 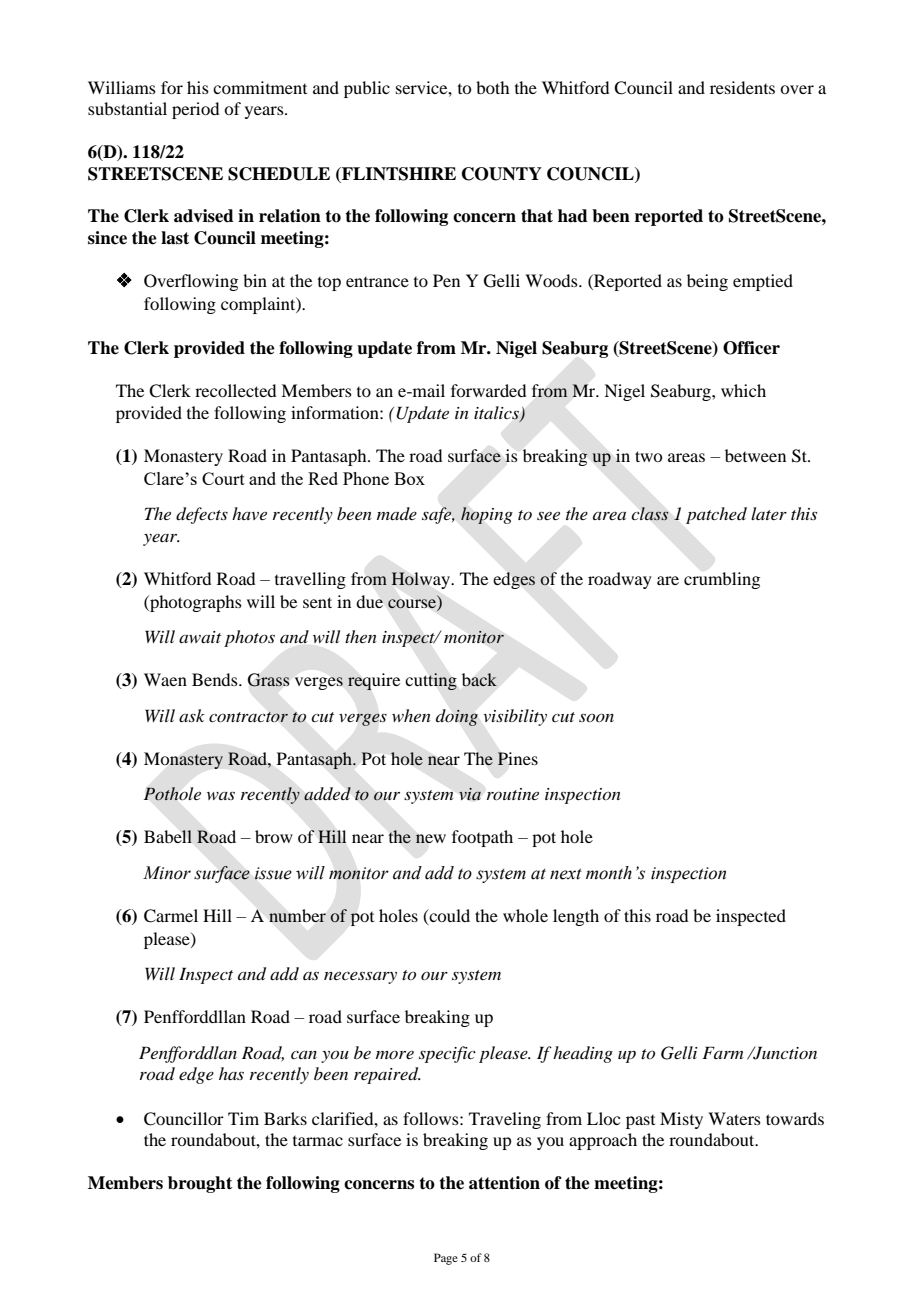 What do you see at coordinates (202, 515) in the document?
I see `defects` at bounding box center [202, 515].
